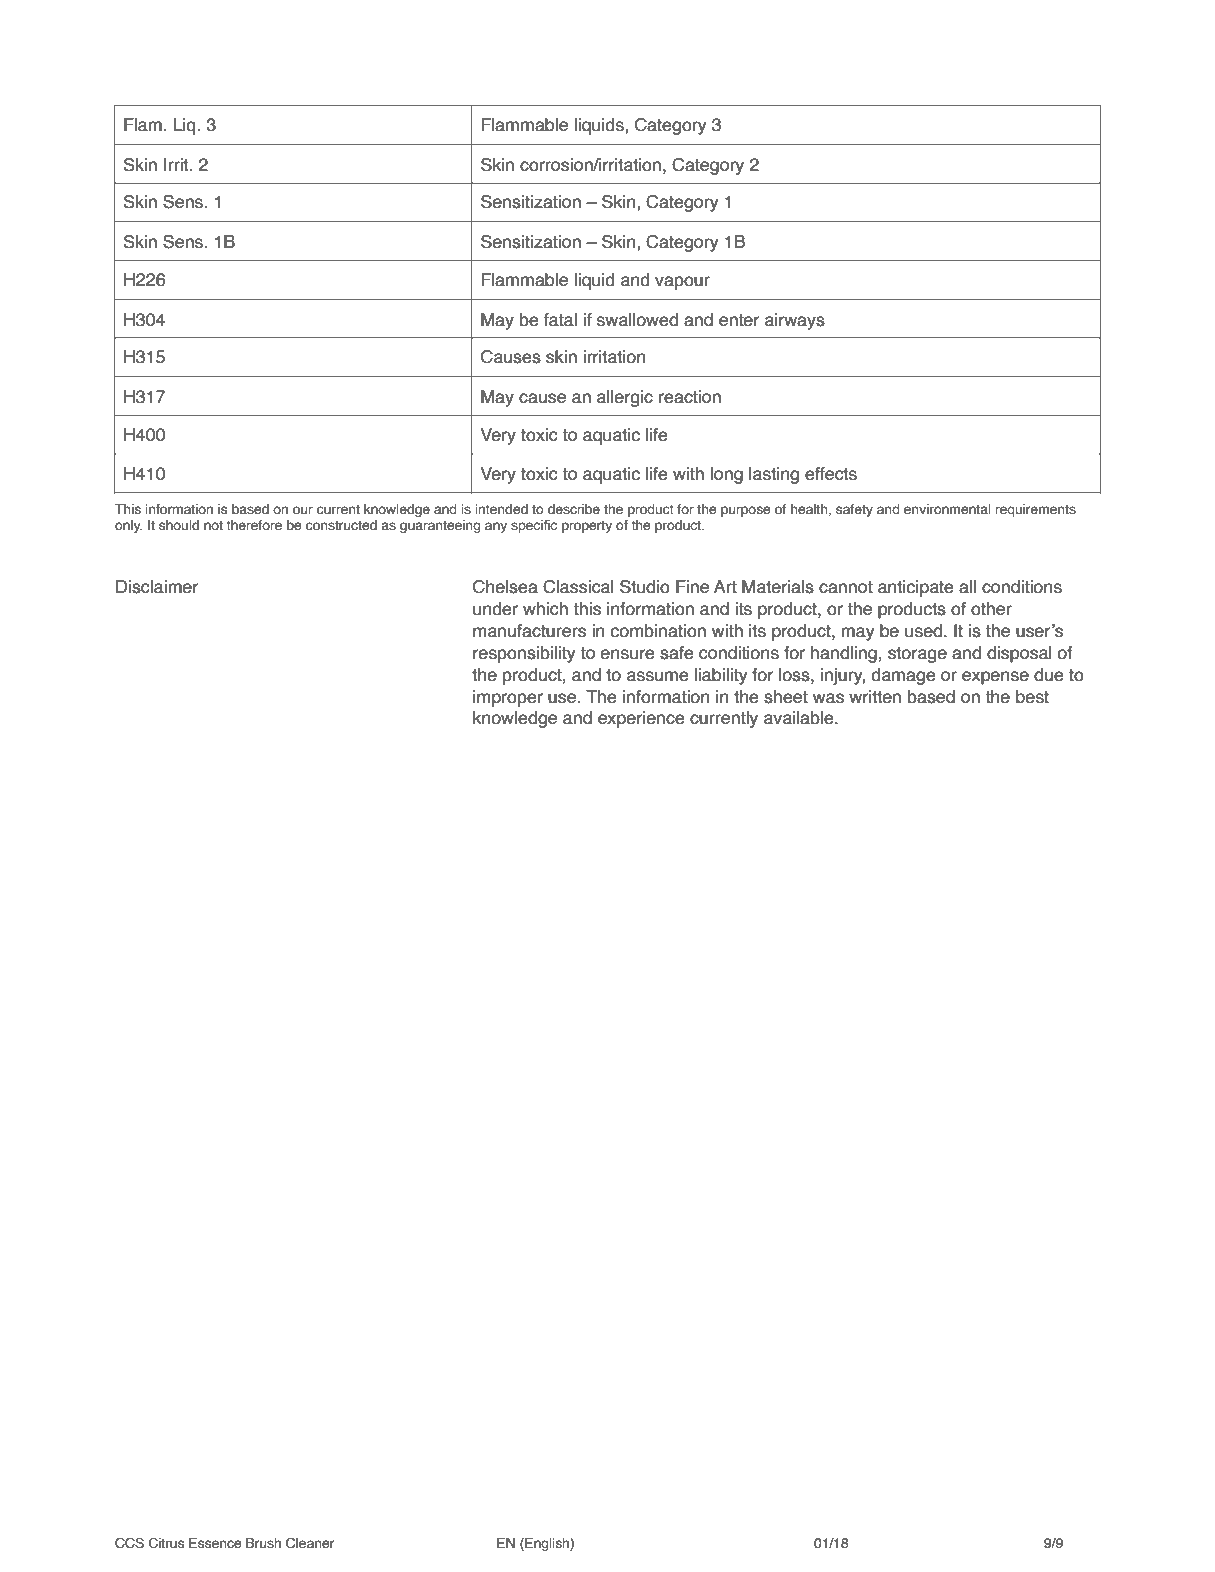 This document has height=1572, width=1215. Describe the element at coordinates (1032, 697) in the document. I see `best` at that location.
